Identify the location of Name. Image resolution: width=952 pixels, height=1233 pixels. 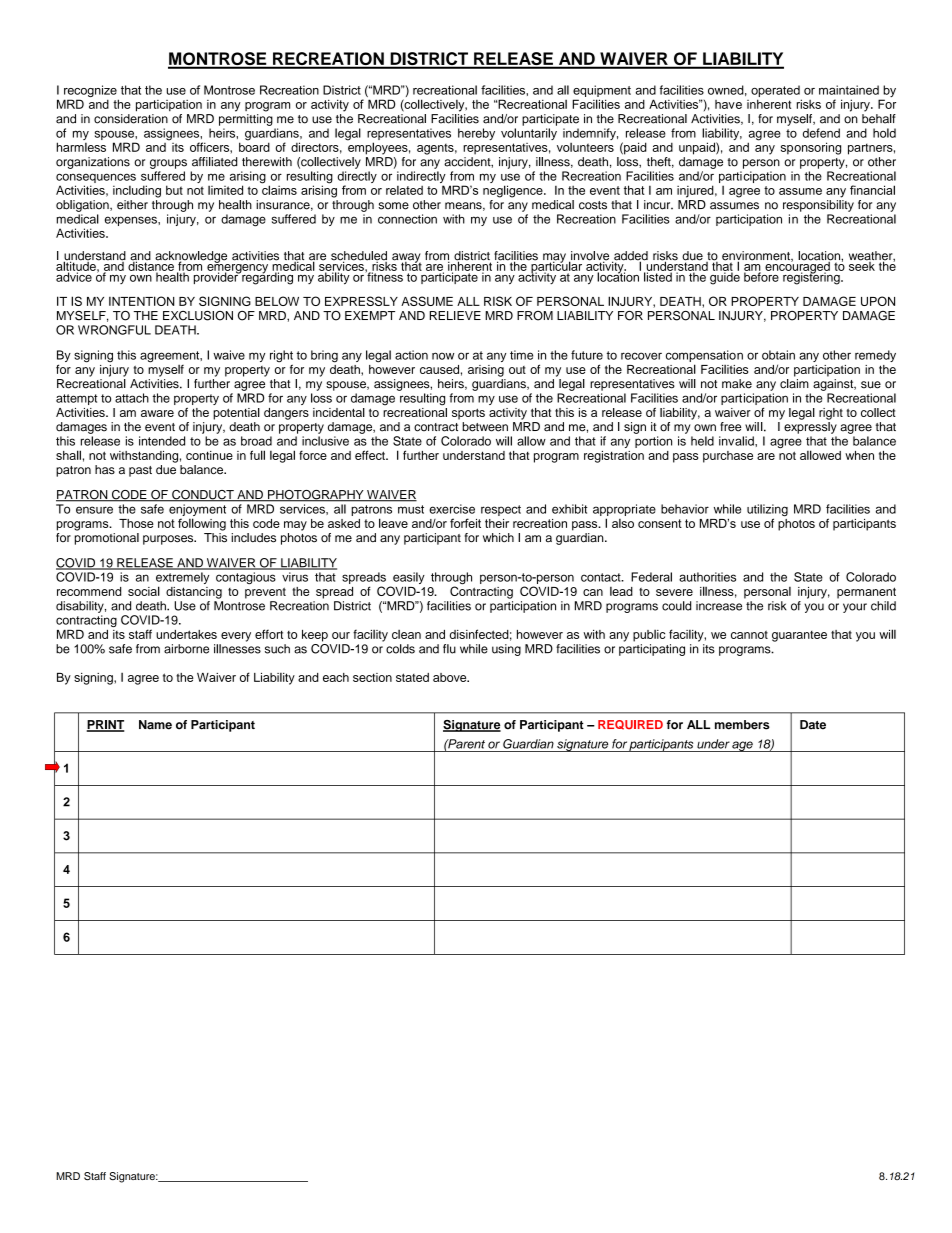
(155, 725).
